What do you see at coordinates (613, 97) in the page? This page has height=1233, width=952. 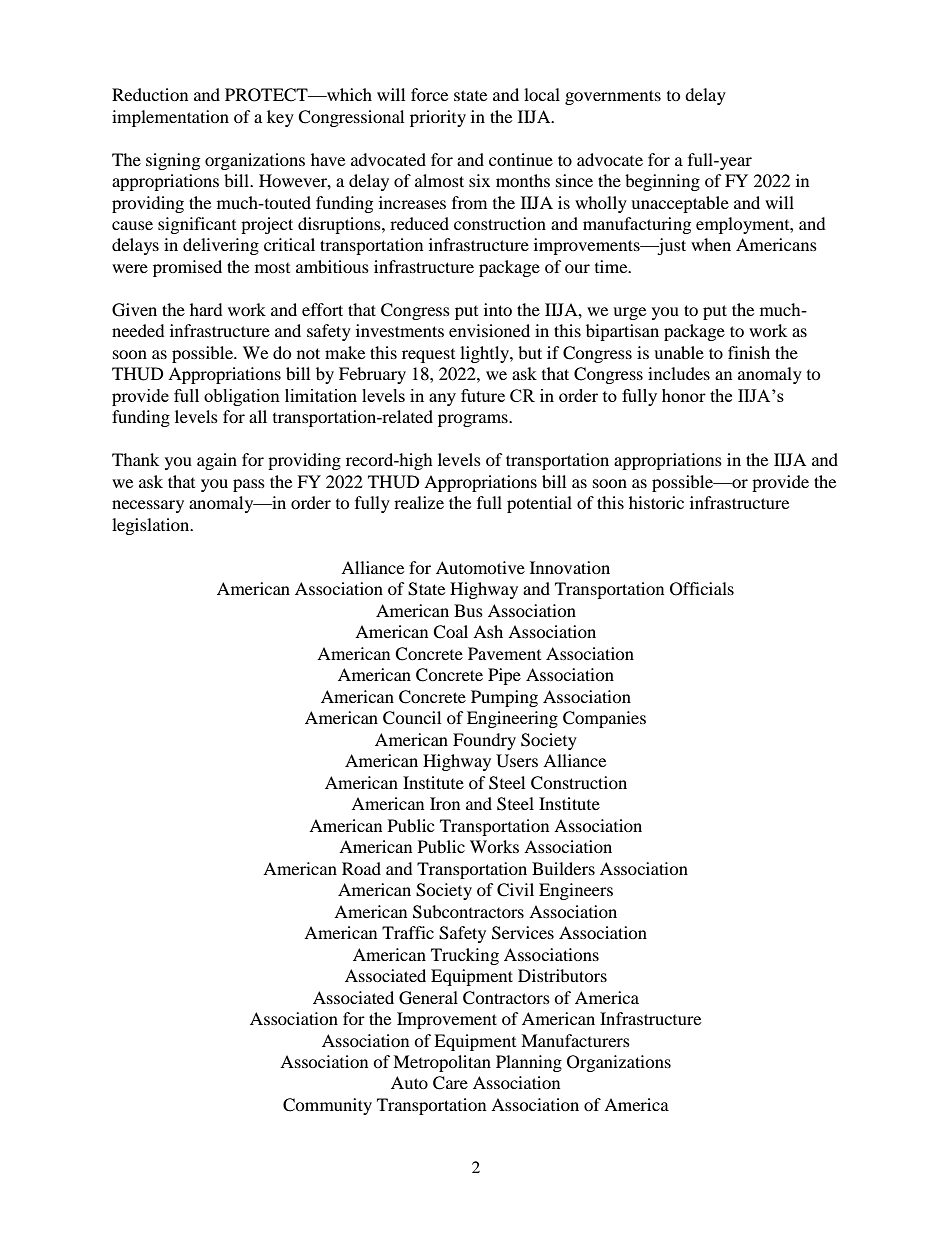 I see `governments` at bounding box center [613, 97].
